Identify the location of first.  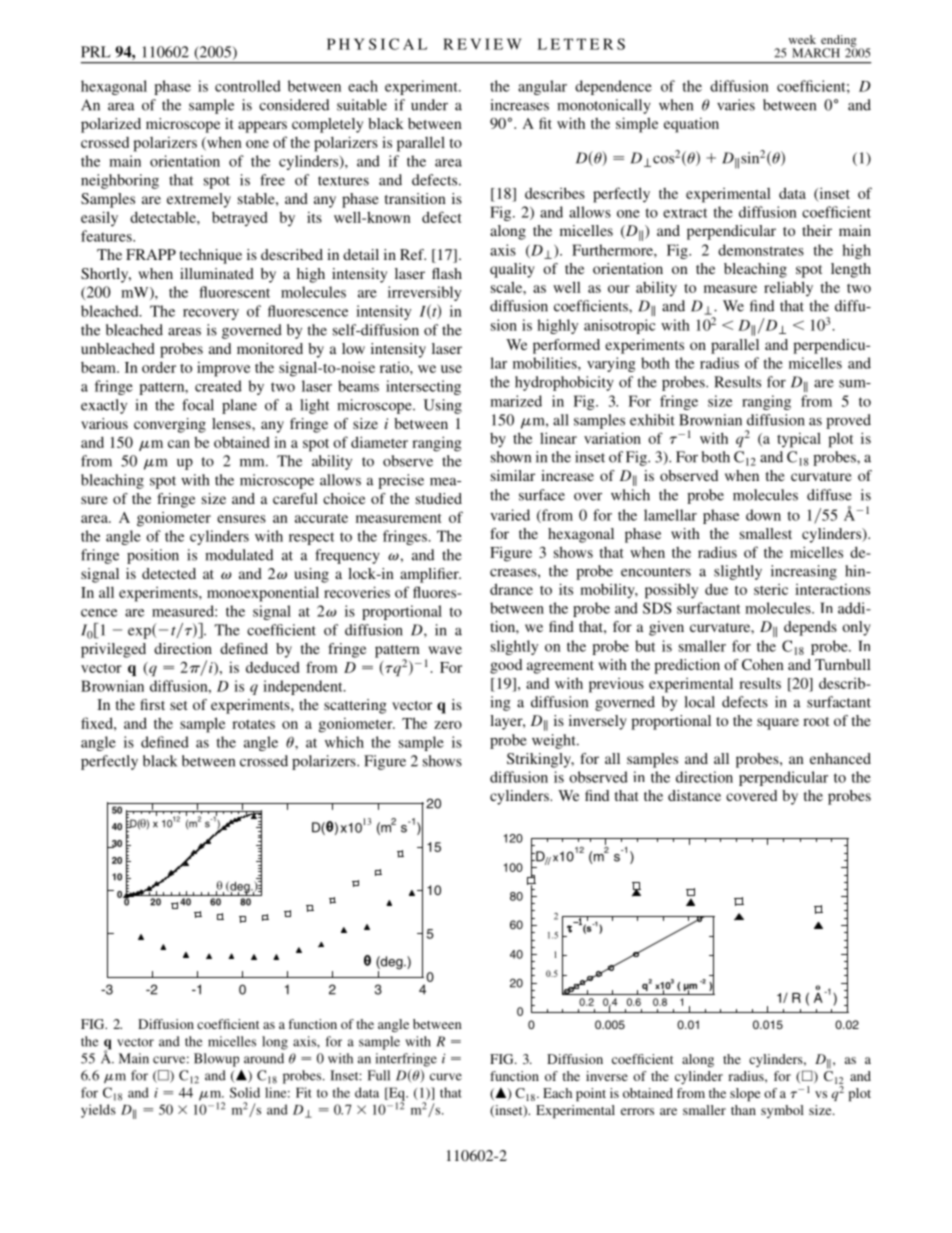
(152, 704).
